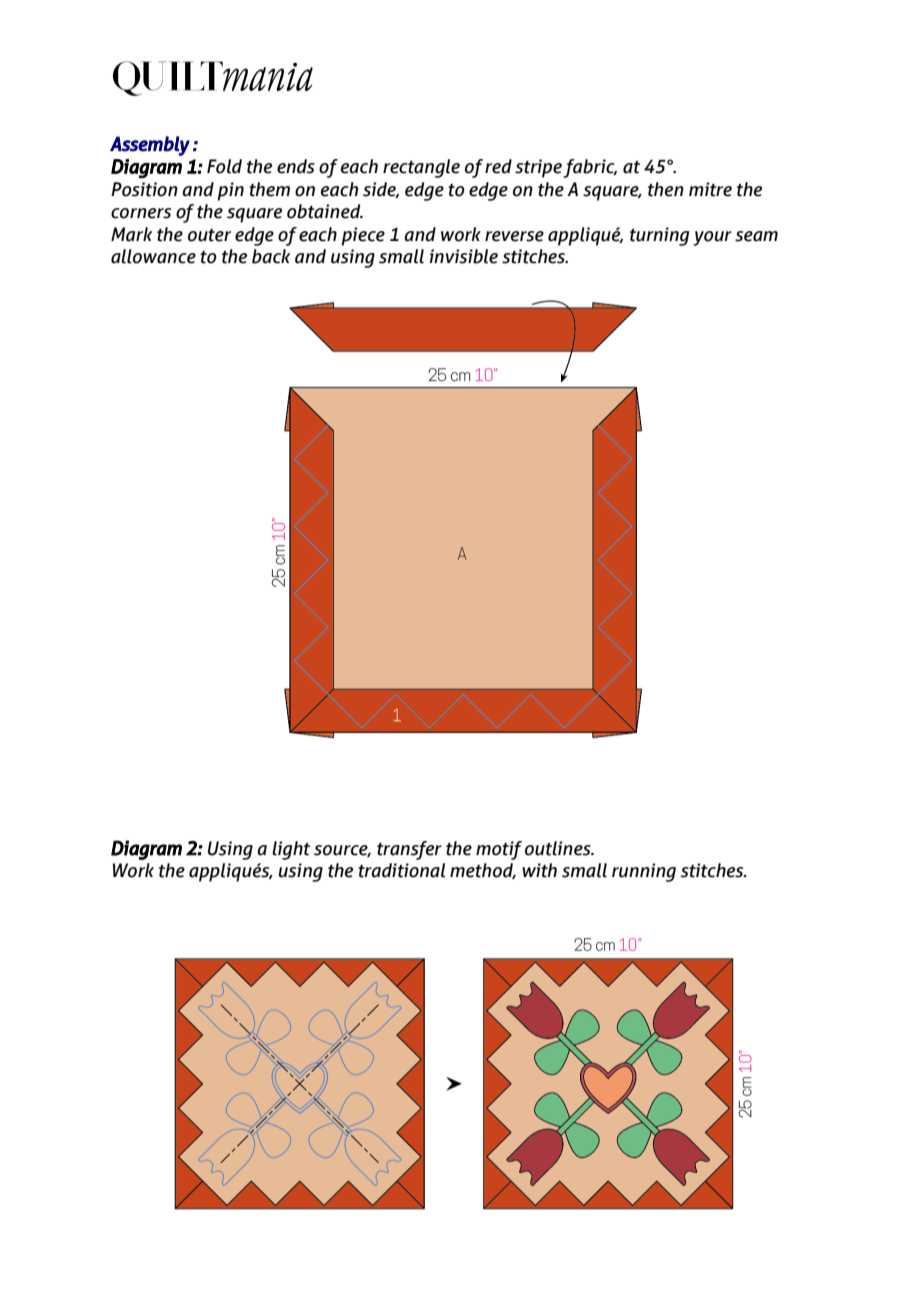 The height and width of the page is (1308, 924). What do you see at coordinates (421, 168) in the page?
I see `rectangle` at bounding box center [421, 168].
